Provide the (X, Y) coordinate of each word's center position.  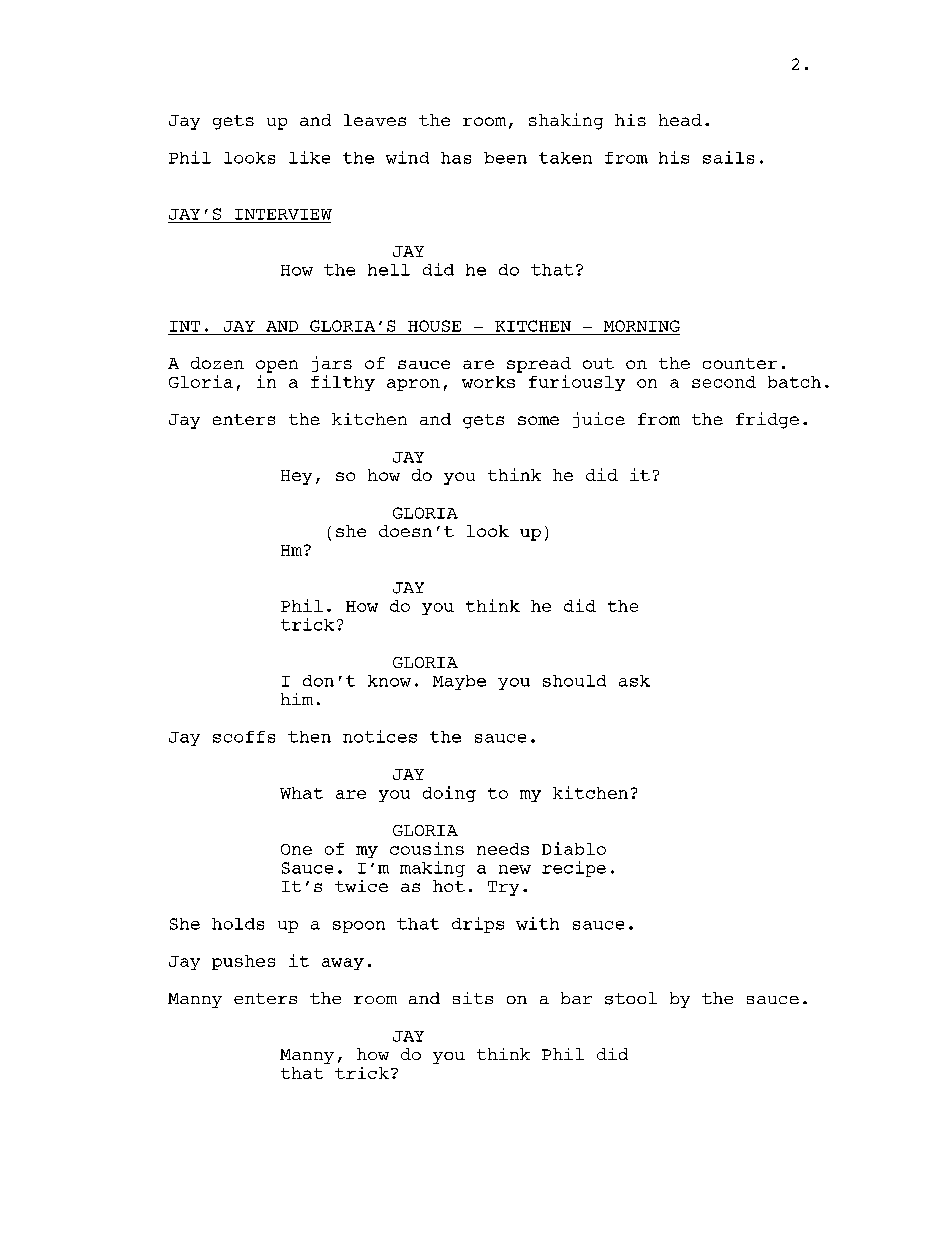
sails (728, 157)
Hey (296, 477)
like (309, 157)
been (505, 158)
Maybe (459, 682)
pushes (243, 962)
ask (634, 681)
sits (473, 998)
